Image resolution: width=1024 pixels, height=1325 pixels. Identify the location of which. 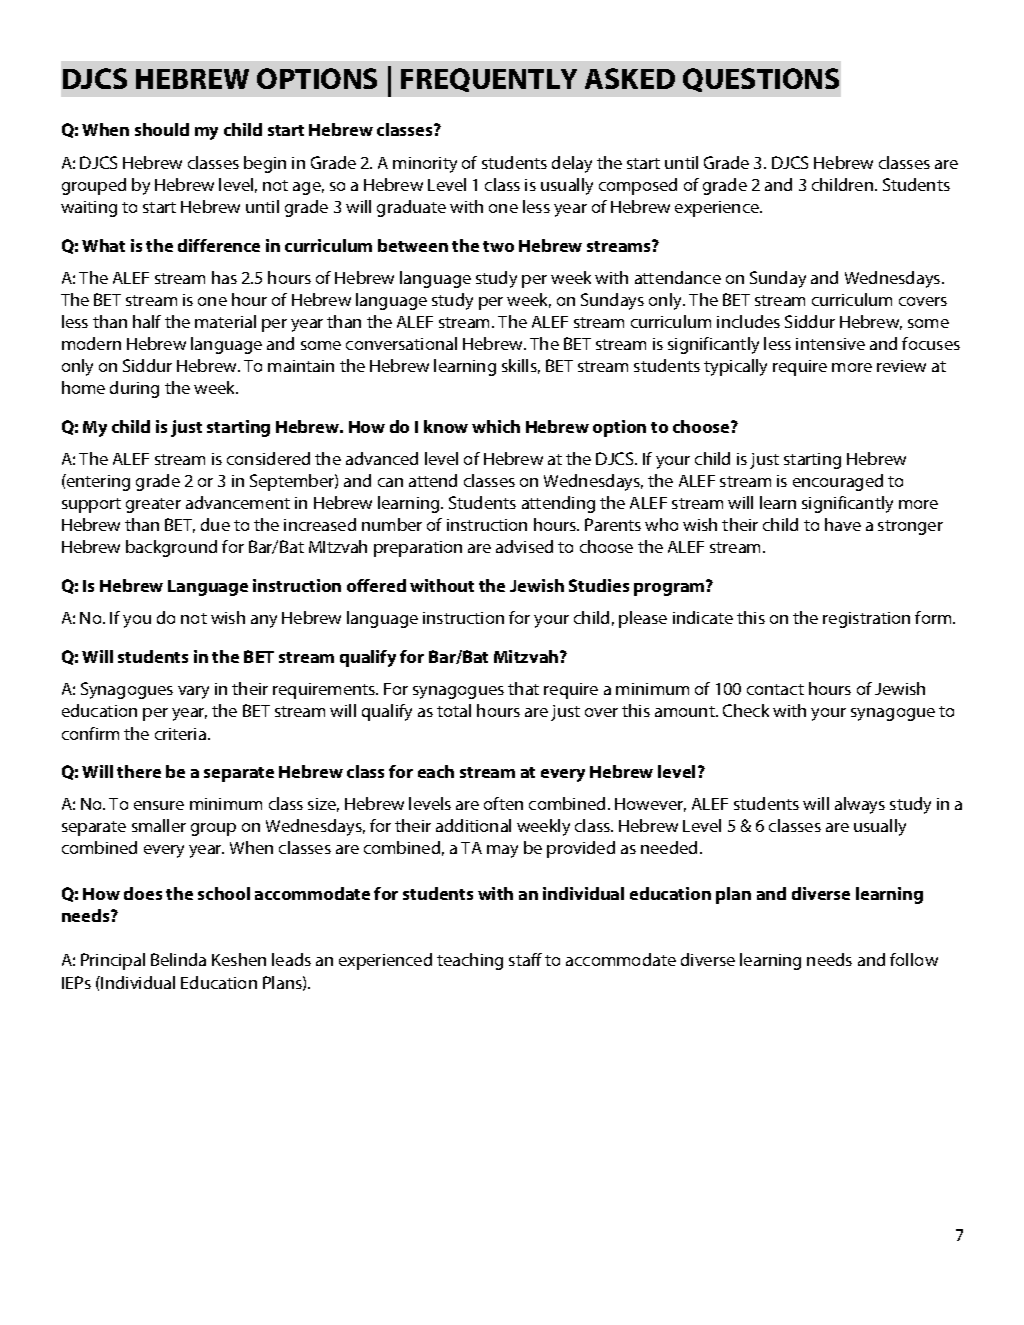
(496, 426).
